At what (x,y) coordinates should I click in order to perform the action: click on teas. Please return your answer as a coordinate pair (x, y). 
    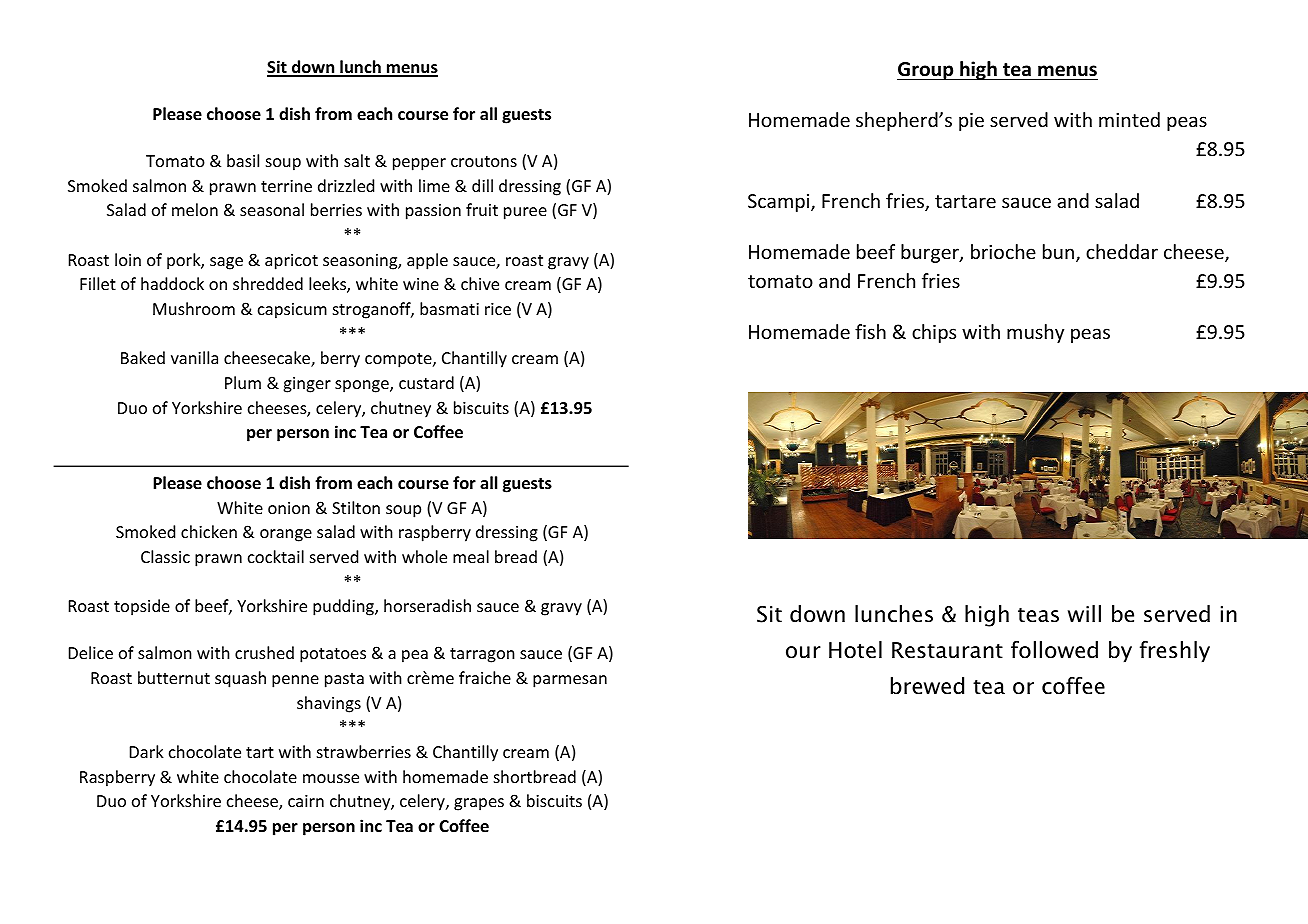
    Looking at the image, I should click on (1038, 615).
